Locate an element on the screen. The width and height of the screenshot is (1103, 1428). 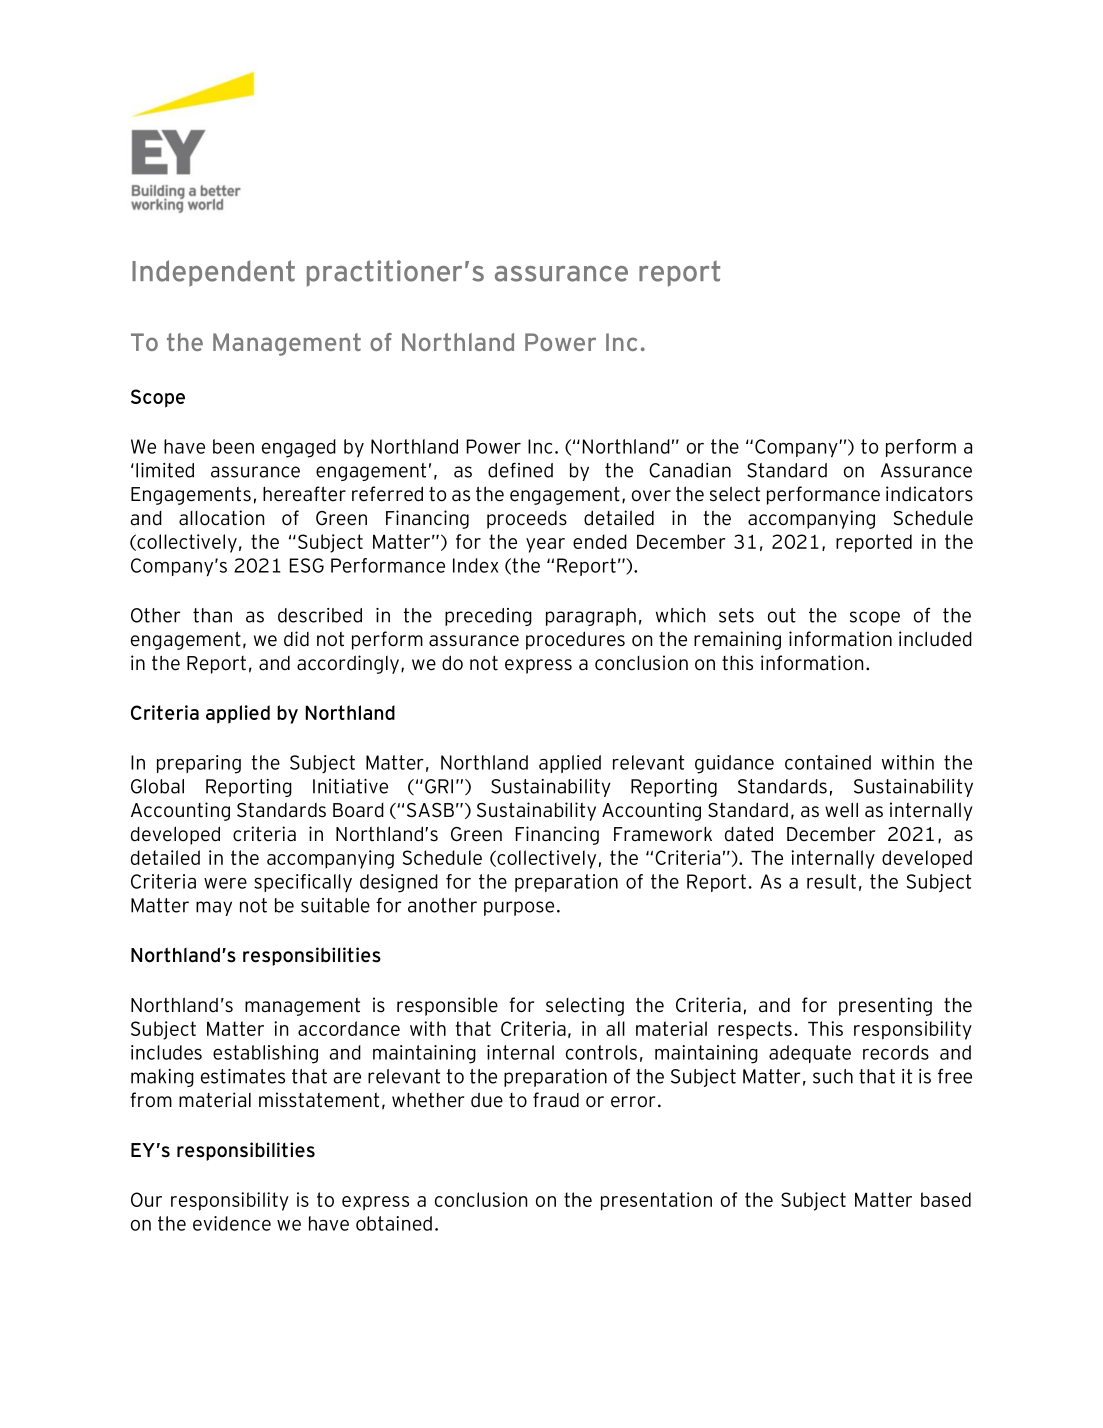
Canadian is located at coordinates (690, 470).
